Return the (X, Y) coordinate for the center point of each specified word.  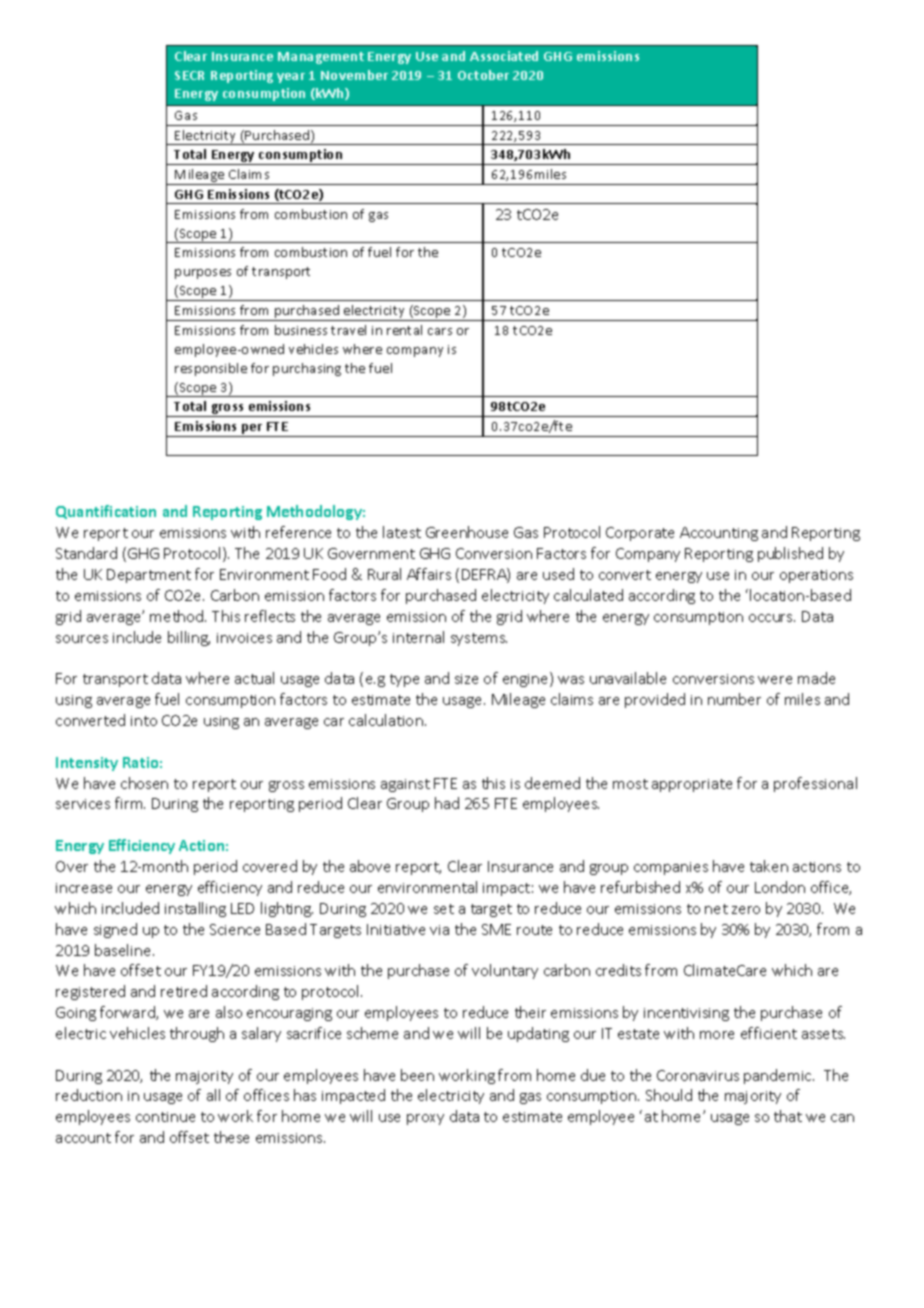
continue (165, 1117)
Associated (504, 56)
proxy (425, 1119)
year (291, 78)
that (788, 1116)
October (483, 75)
